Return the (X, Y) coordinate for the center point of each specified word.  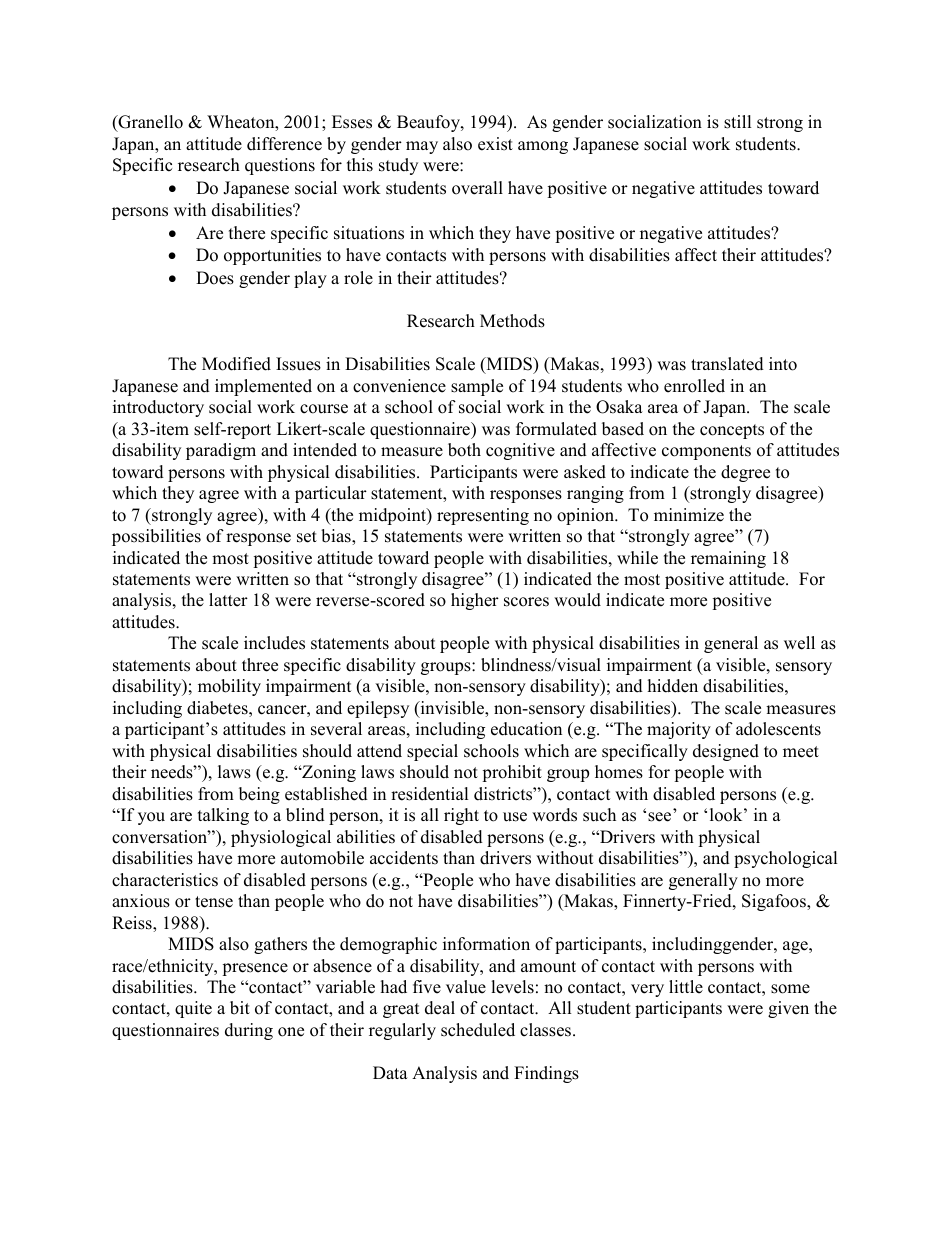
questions (280, 166)
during (249, 1031)
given (788, 1009)
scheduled (478, 1030)
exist (495, 144)
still (737, 122)
